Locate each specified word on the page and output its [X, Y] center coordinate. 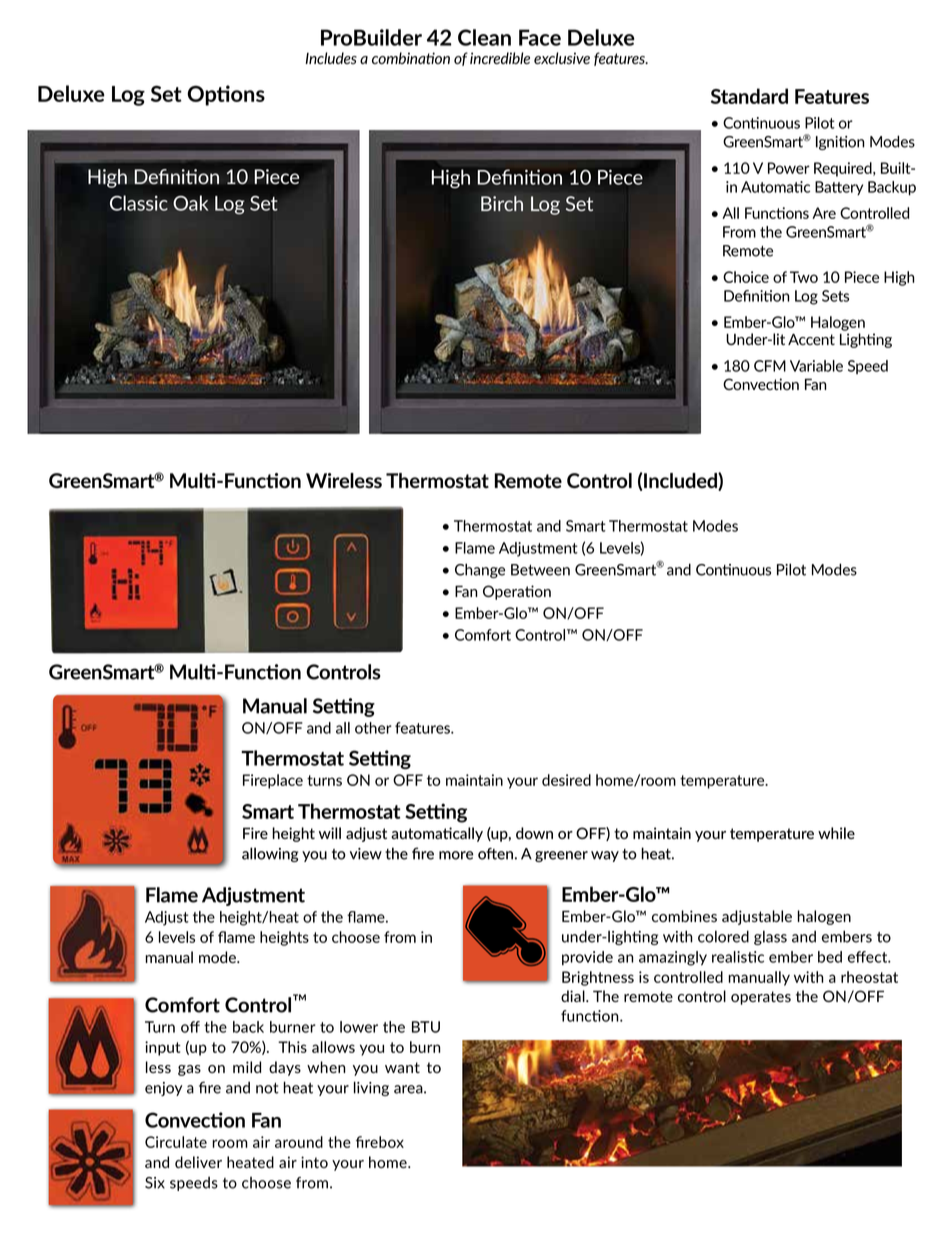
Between [540, 570]
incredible [500, 58]
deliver [198, 1162]
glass [770, 937]
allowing [270, 854]
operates [761, 998]
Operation [517, 592]
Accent [811, 339]
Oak [191, 203]
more [456, 855]
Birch [502, 203]
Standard [749, 96]
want [402, 1067]
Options [226, 95]
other [373, 728]
